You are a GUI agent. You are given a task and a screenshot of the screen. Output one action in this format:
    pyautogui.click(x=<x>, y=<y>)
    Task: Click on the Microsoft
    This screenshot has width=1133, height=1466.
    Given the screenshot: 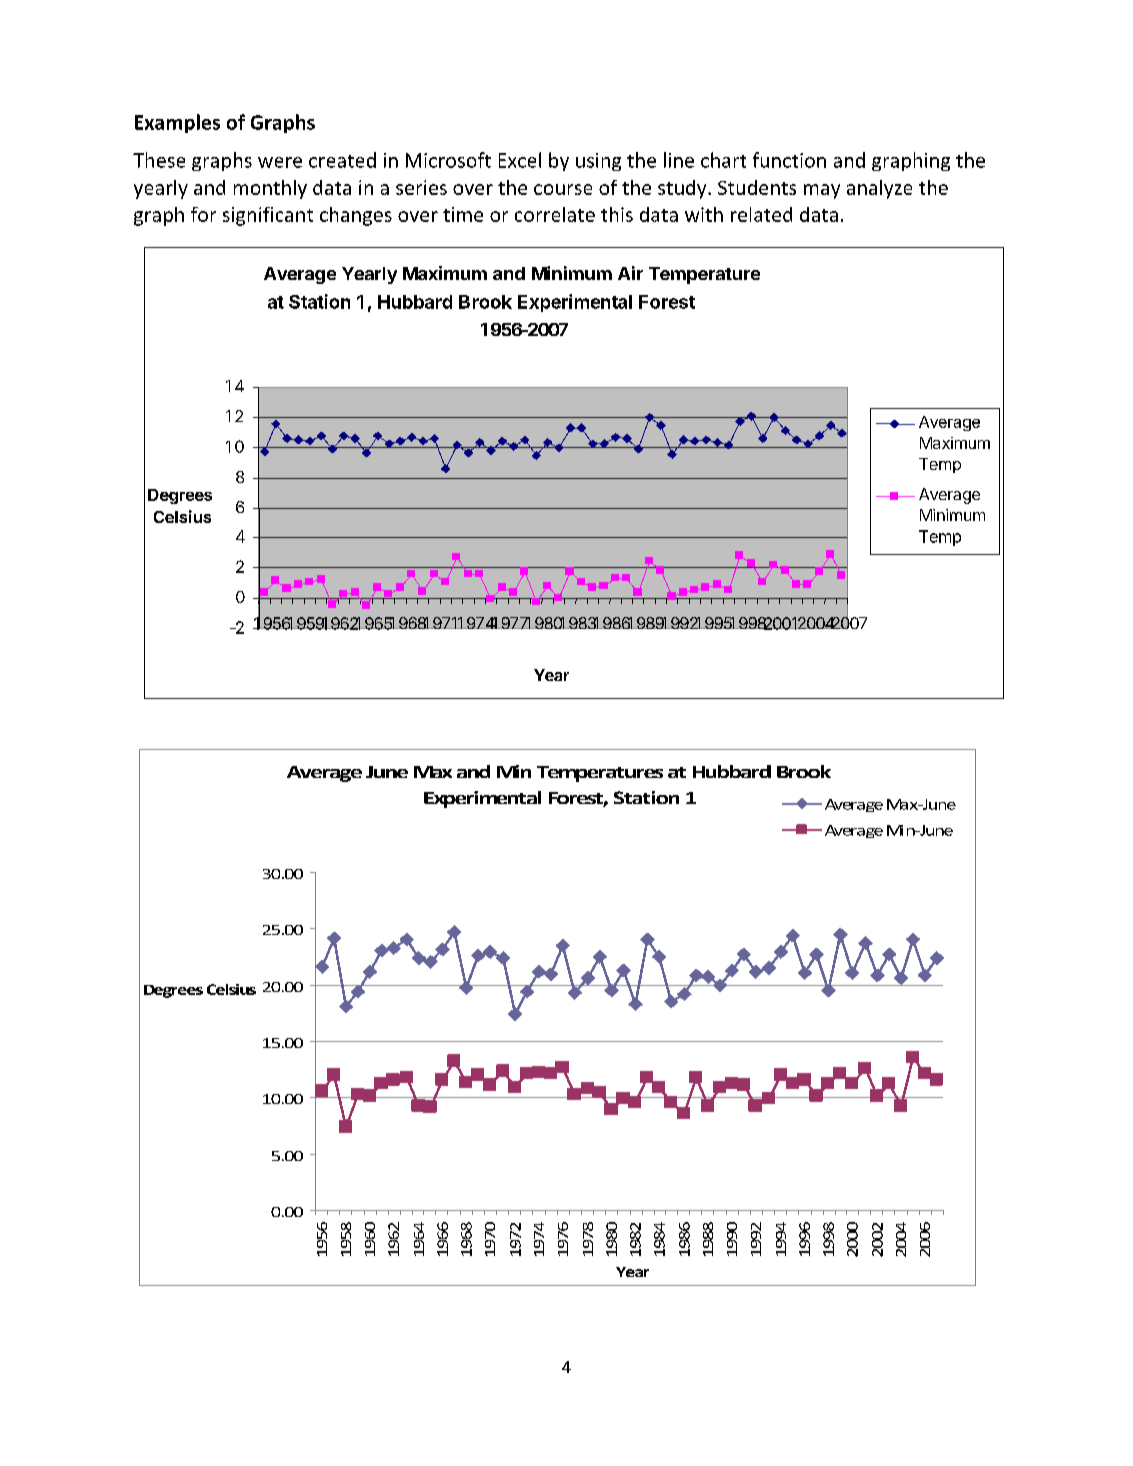 What is the action you would take?
    pyautogui.click(x=448, y=160)
